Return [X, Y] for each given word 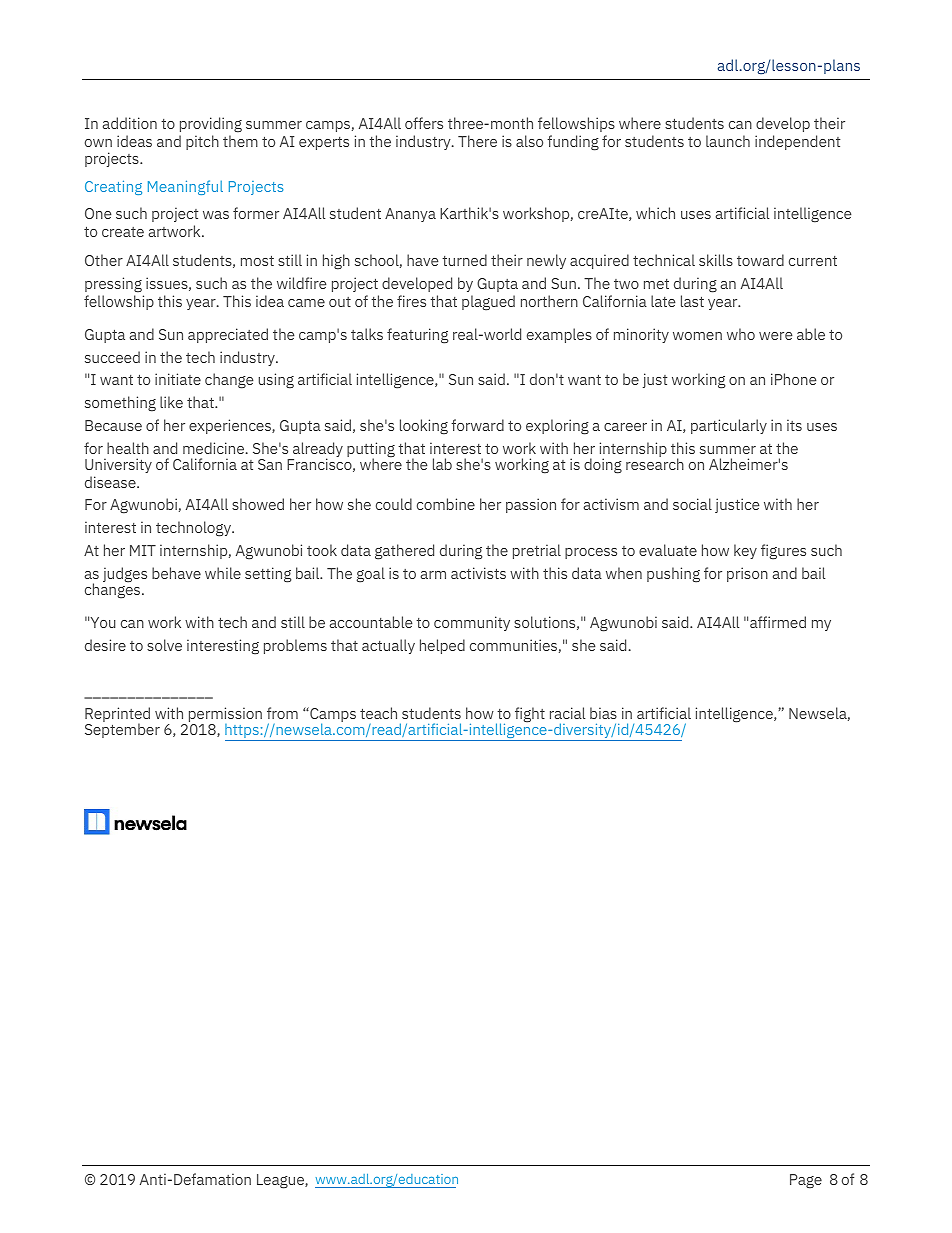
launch [728, 141]
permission [224, 716]
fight [530, 715]
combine [446, 504]
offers [424, 123]
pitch [202, 142]
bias [603, 713]
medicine [215, 448]
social [692, 504]
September [122, 730]
